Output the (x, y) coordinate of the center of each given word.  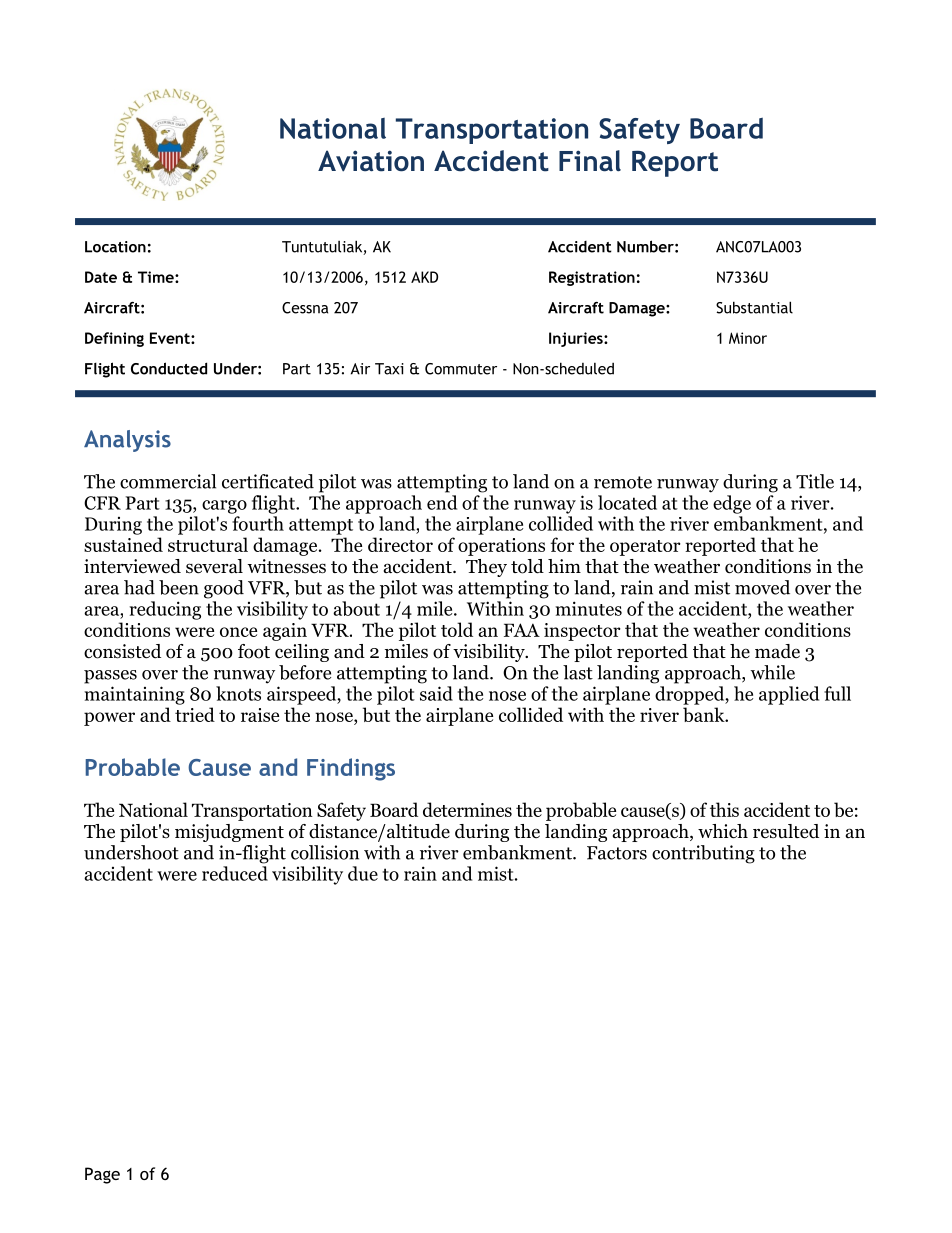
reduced (235, 873)
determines (467, 809)
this (724, 809)
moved (762, 587)
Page (102, 1175)
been (179, 587)
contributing (703, 854)
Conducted (169, 368)
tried (195, 714)
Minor (748, 338)
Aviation (371, 161)
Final (590, 161)
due (363, 873)
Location (115, 247)
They (486, 568)
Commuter (461, 369)
